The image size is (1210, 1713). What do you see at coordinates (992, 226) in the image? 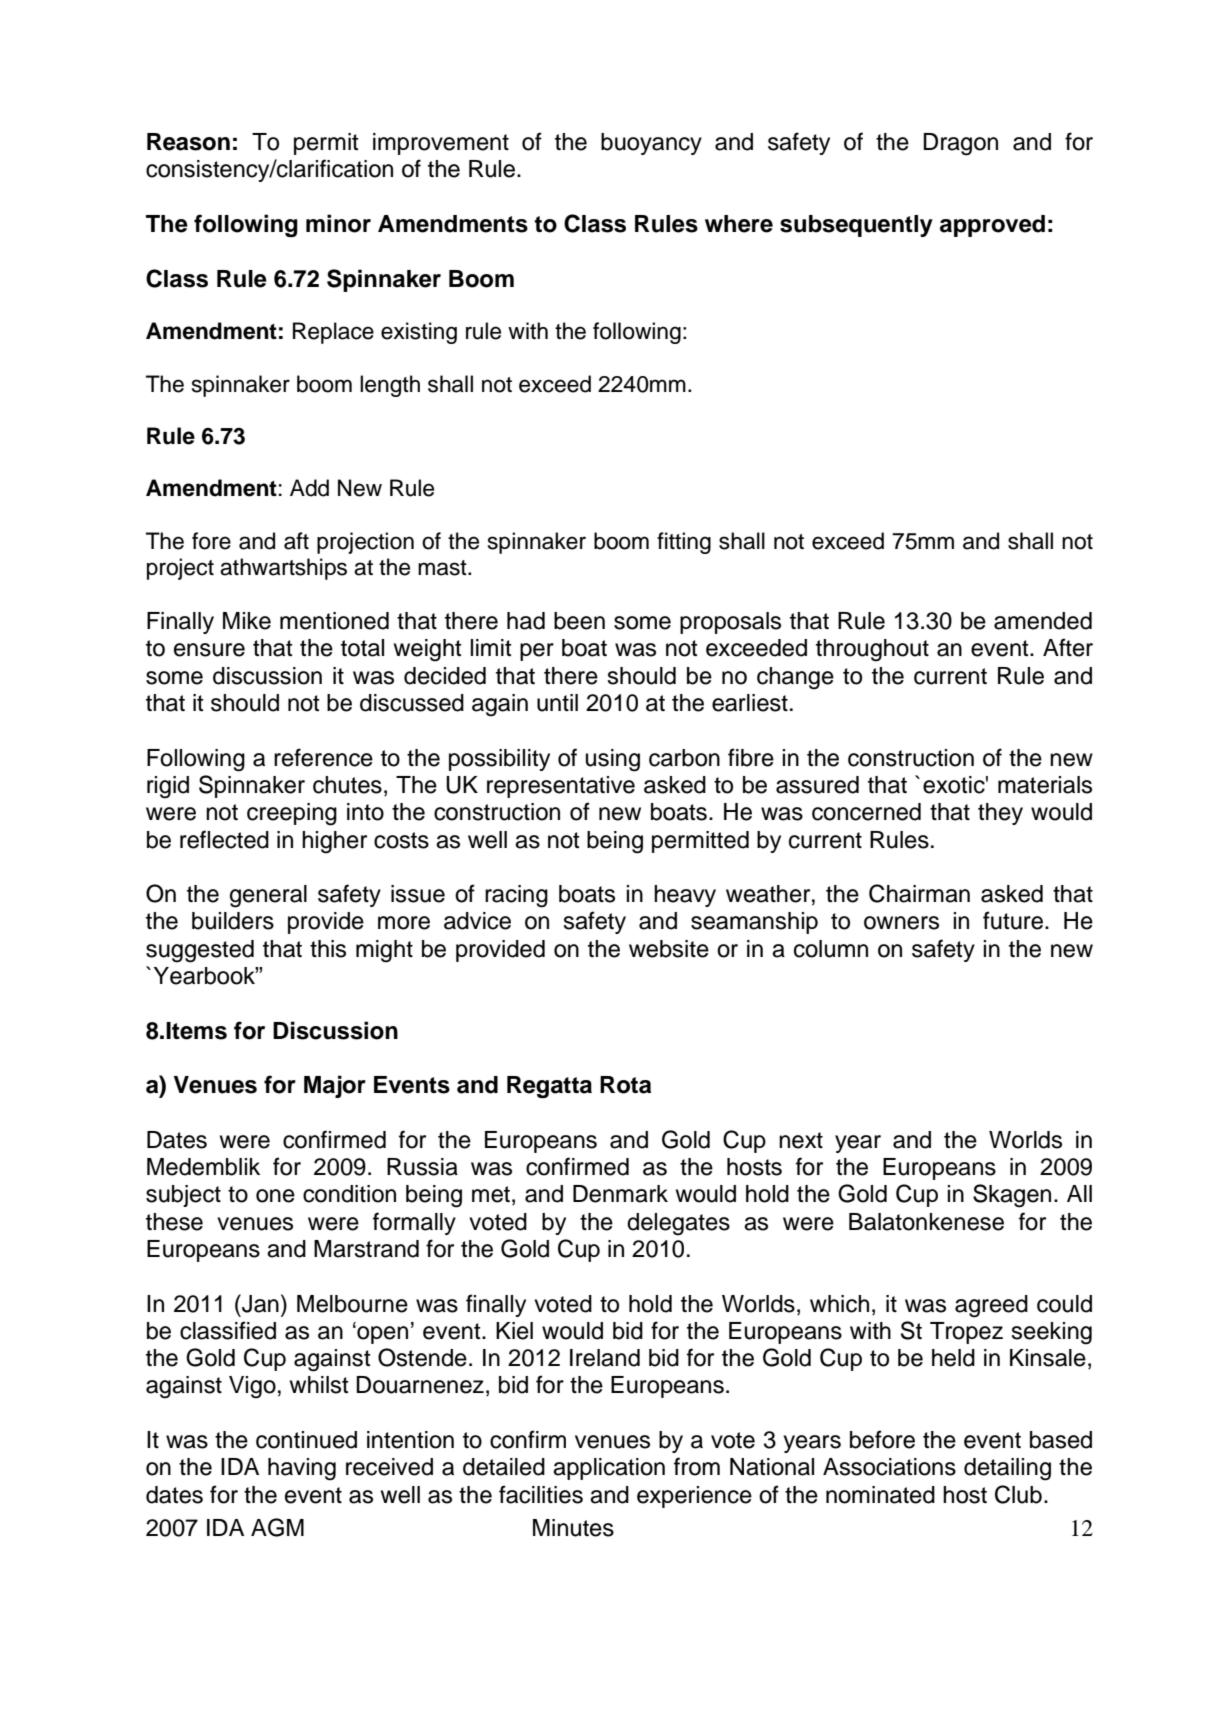
I see `approved` at bounding box center [992, 226].
